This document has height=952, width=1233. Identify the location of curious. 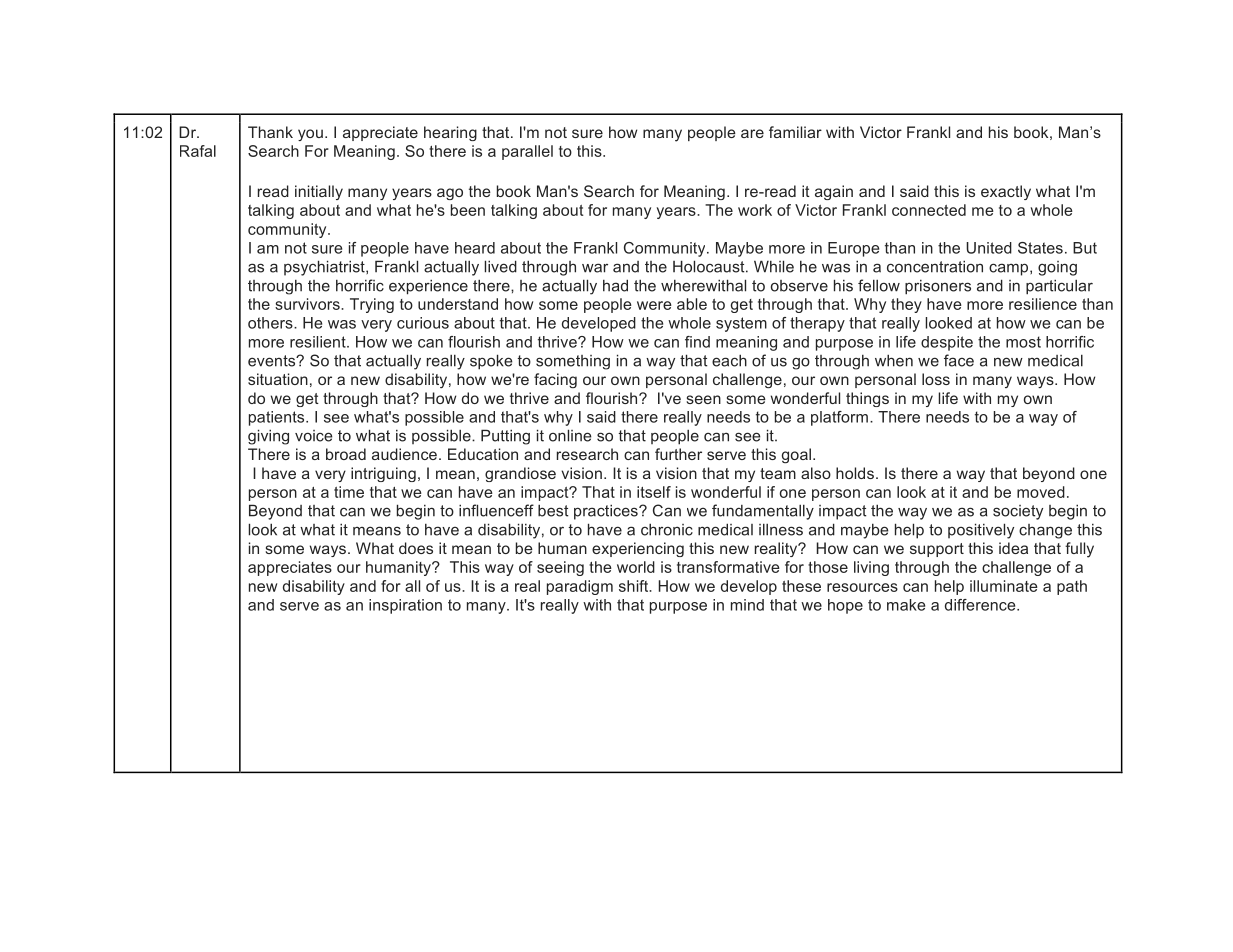
(423, 323).
